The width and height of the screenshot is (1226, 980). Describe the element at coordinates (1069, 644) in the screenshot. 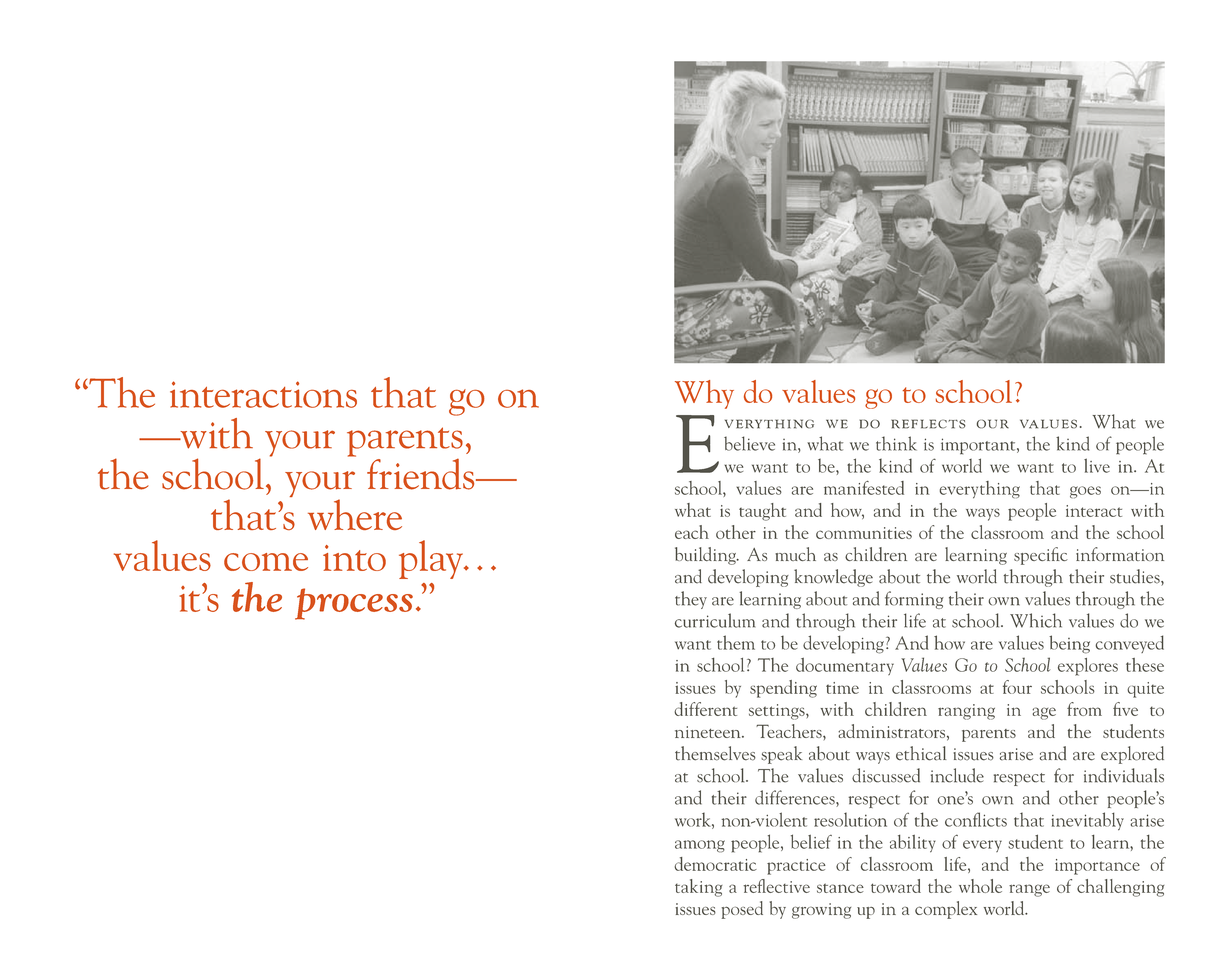

I see `being` at that location.
